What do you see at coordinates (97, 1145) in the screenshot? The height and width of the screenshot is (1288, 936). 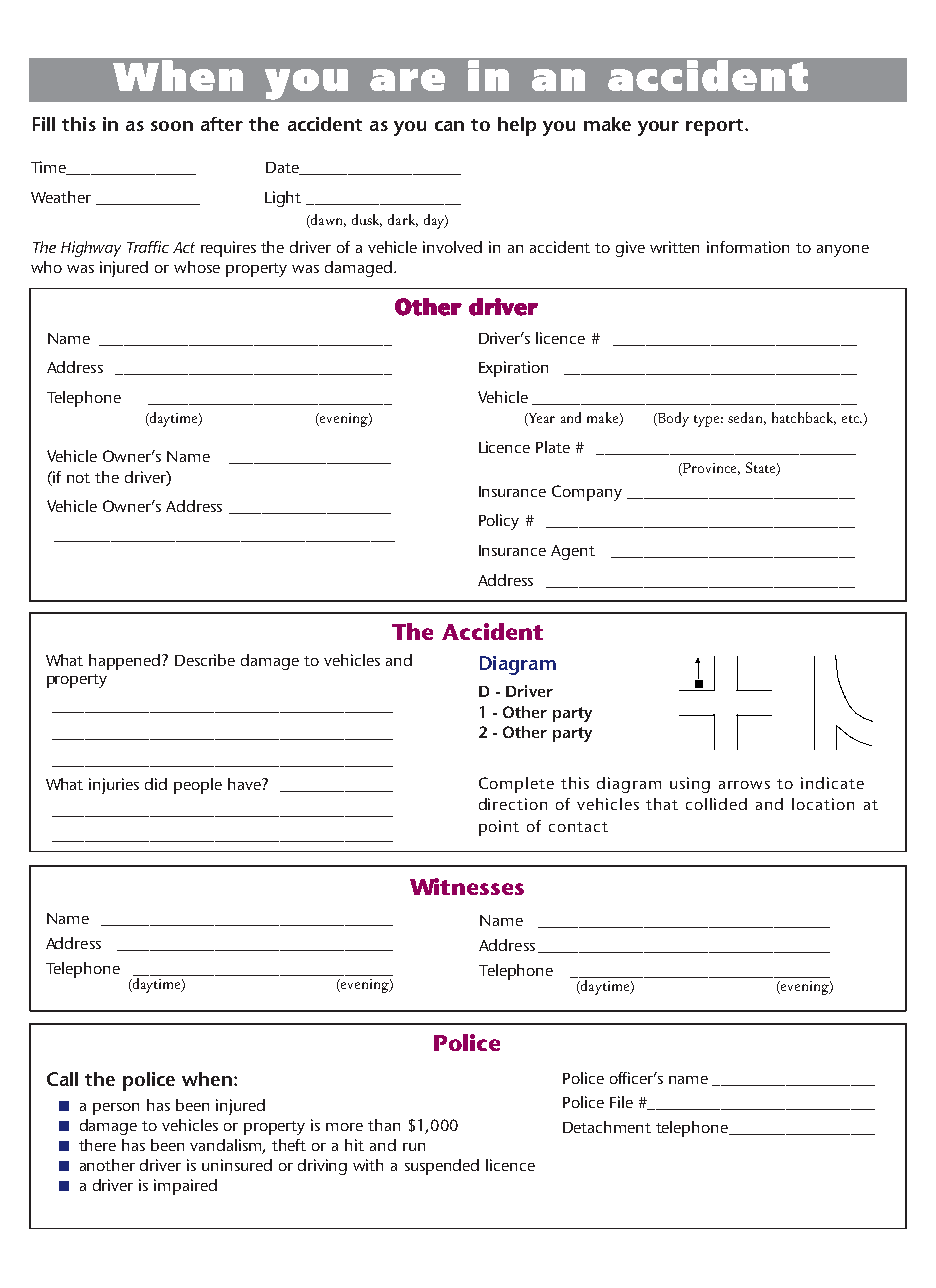 I see `there` at bounding box center [97, 1145].
